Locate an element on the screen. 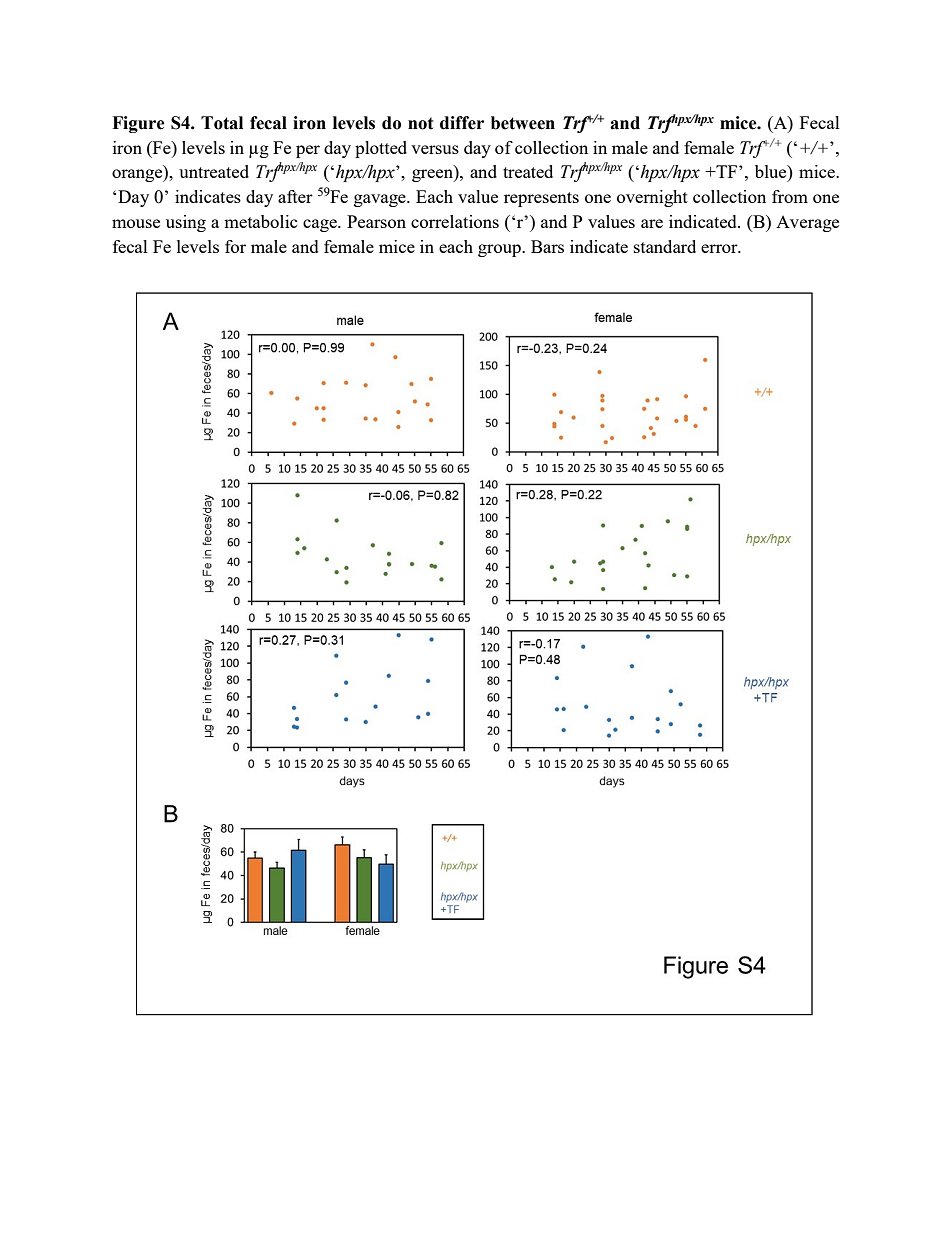 Image resolution: width=952 pixels, height=1233 pixels. between is located at coordinates (523, 123).
